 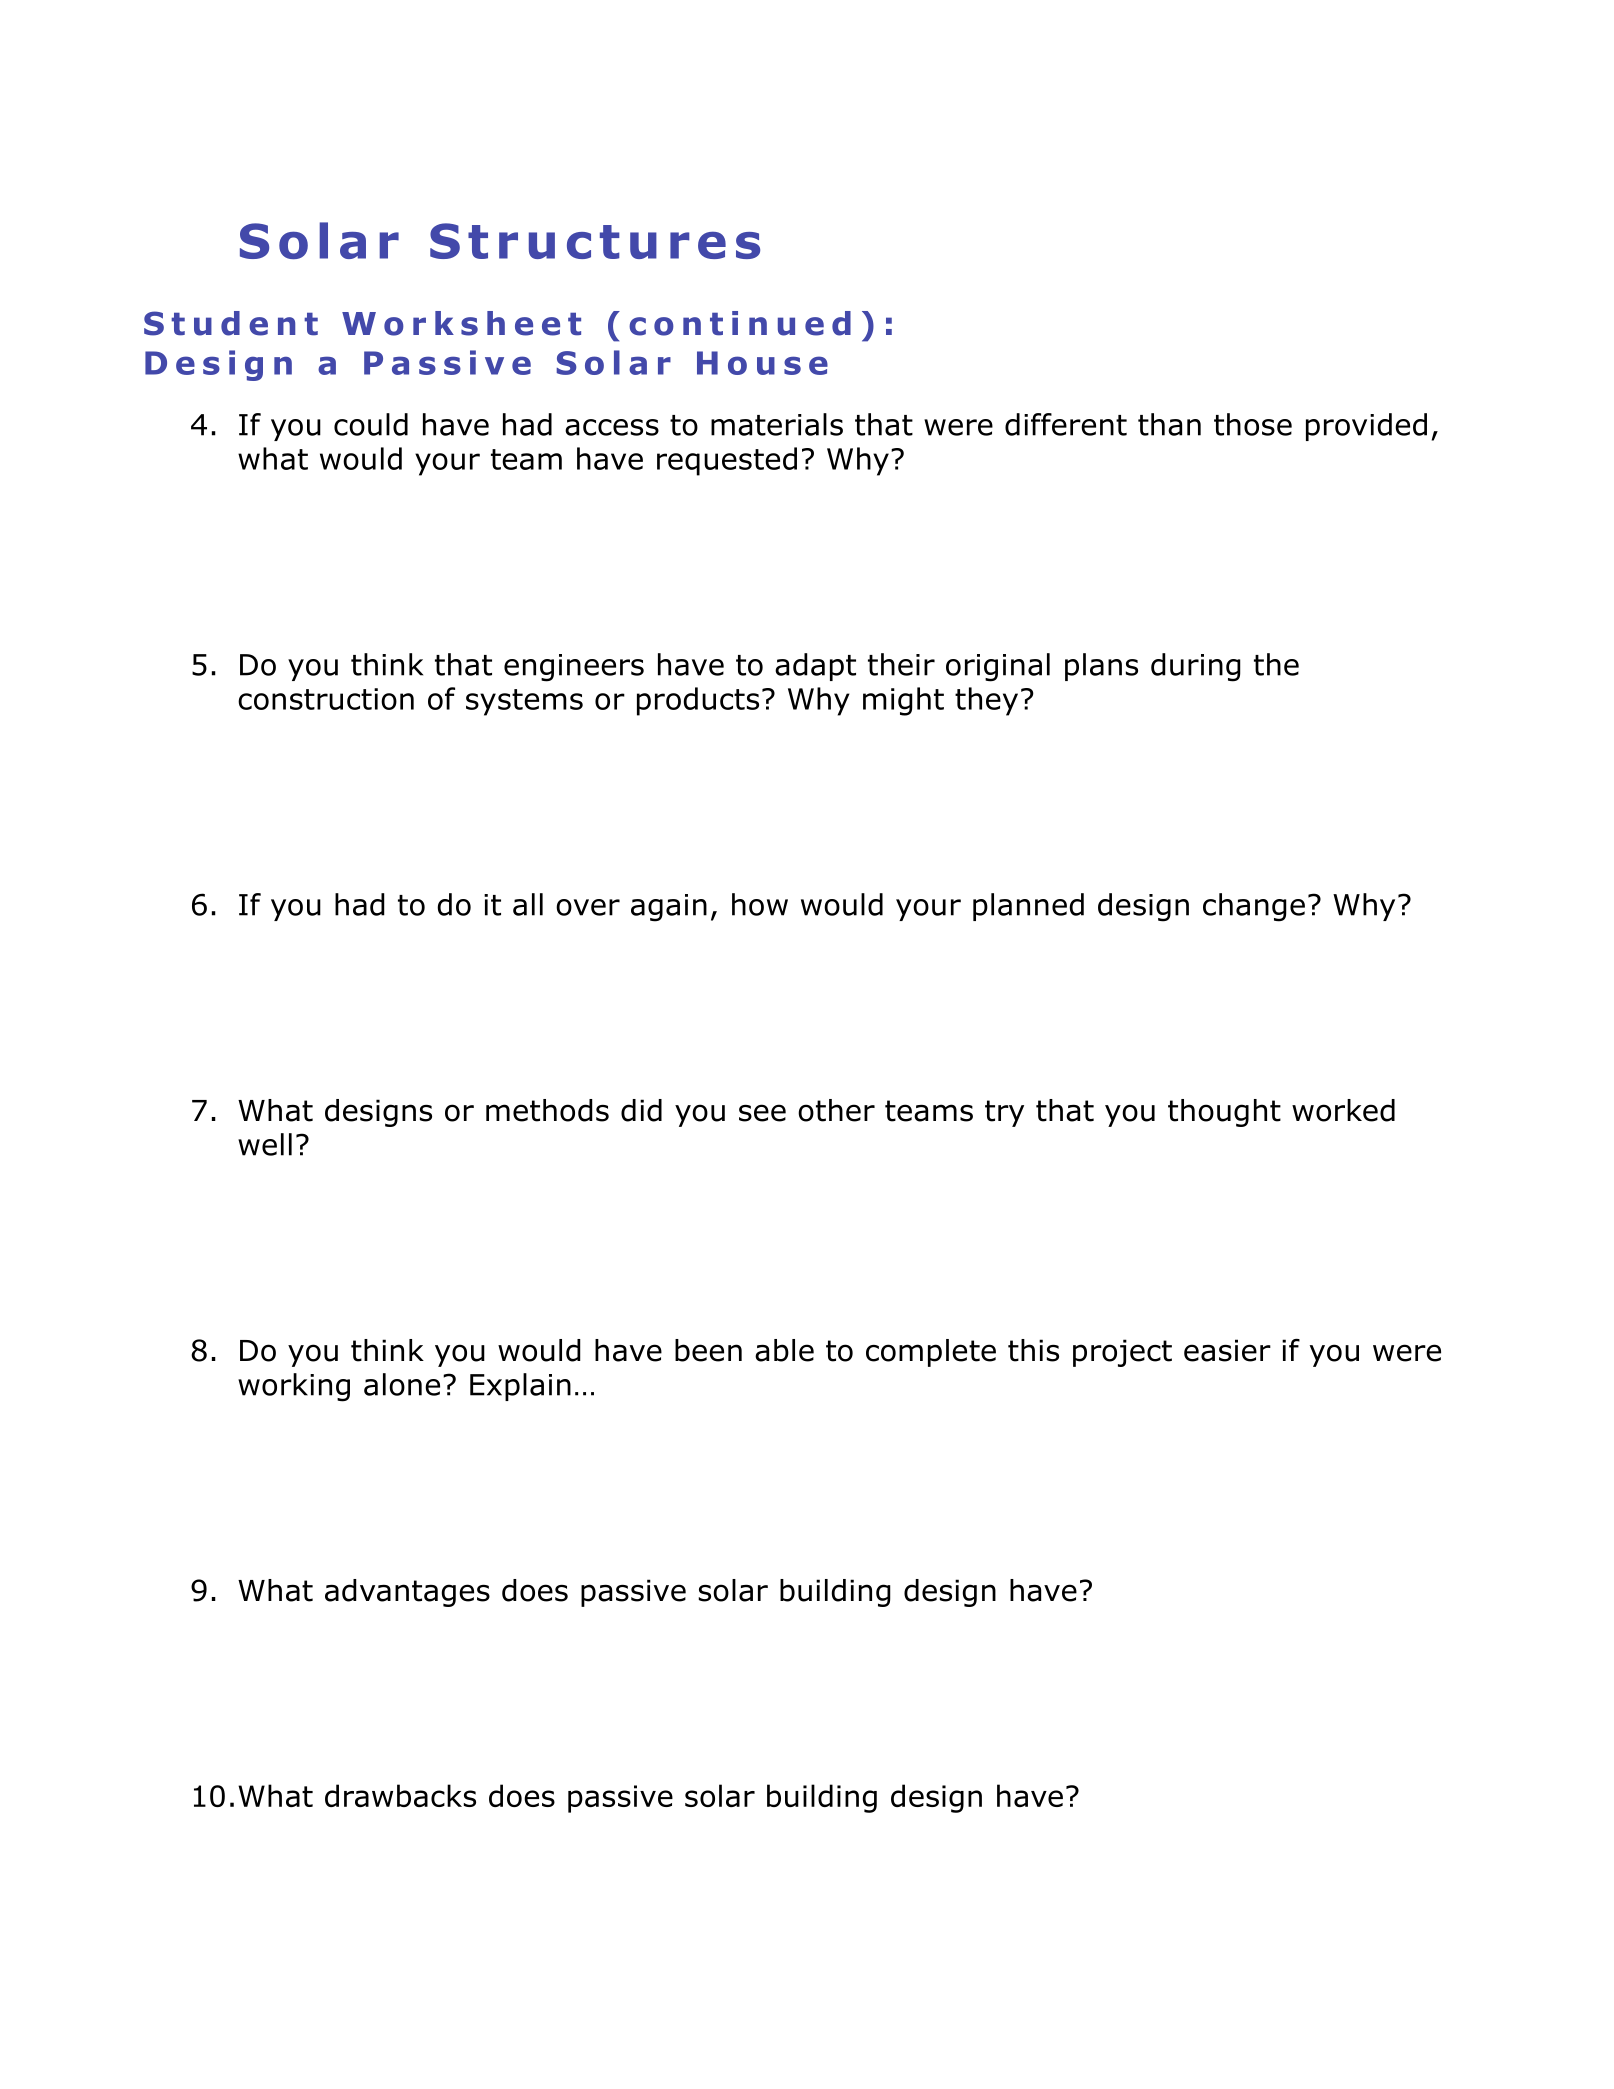 I want to click on during, so click(x=1196, y=667).
